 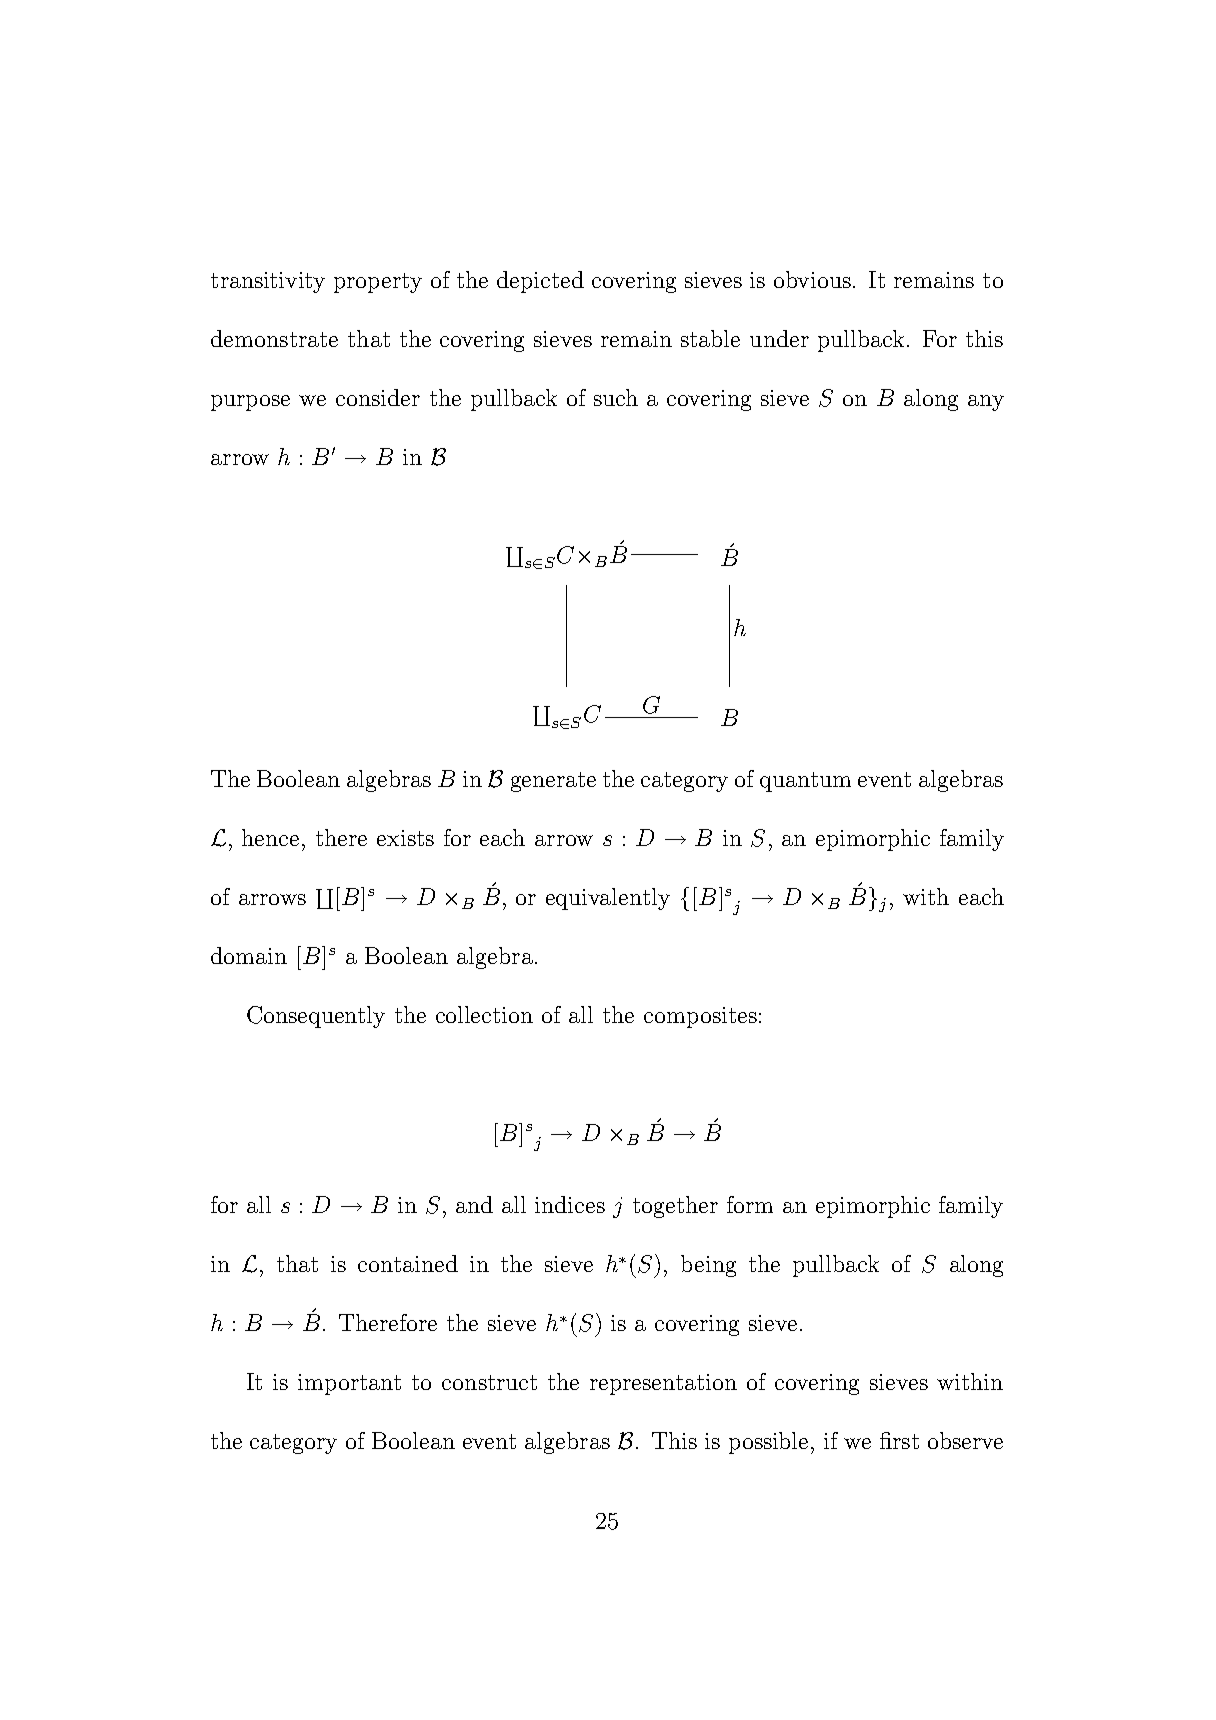 I want to click on depicted, so click(x=540, y=282).
